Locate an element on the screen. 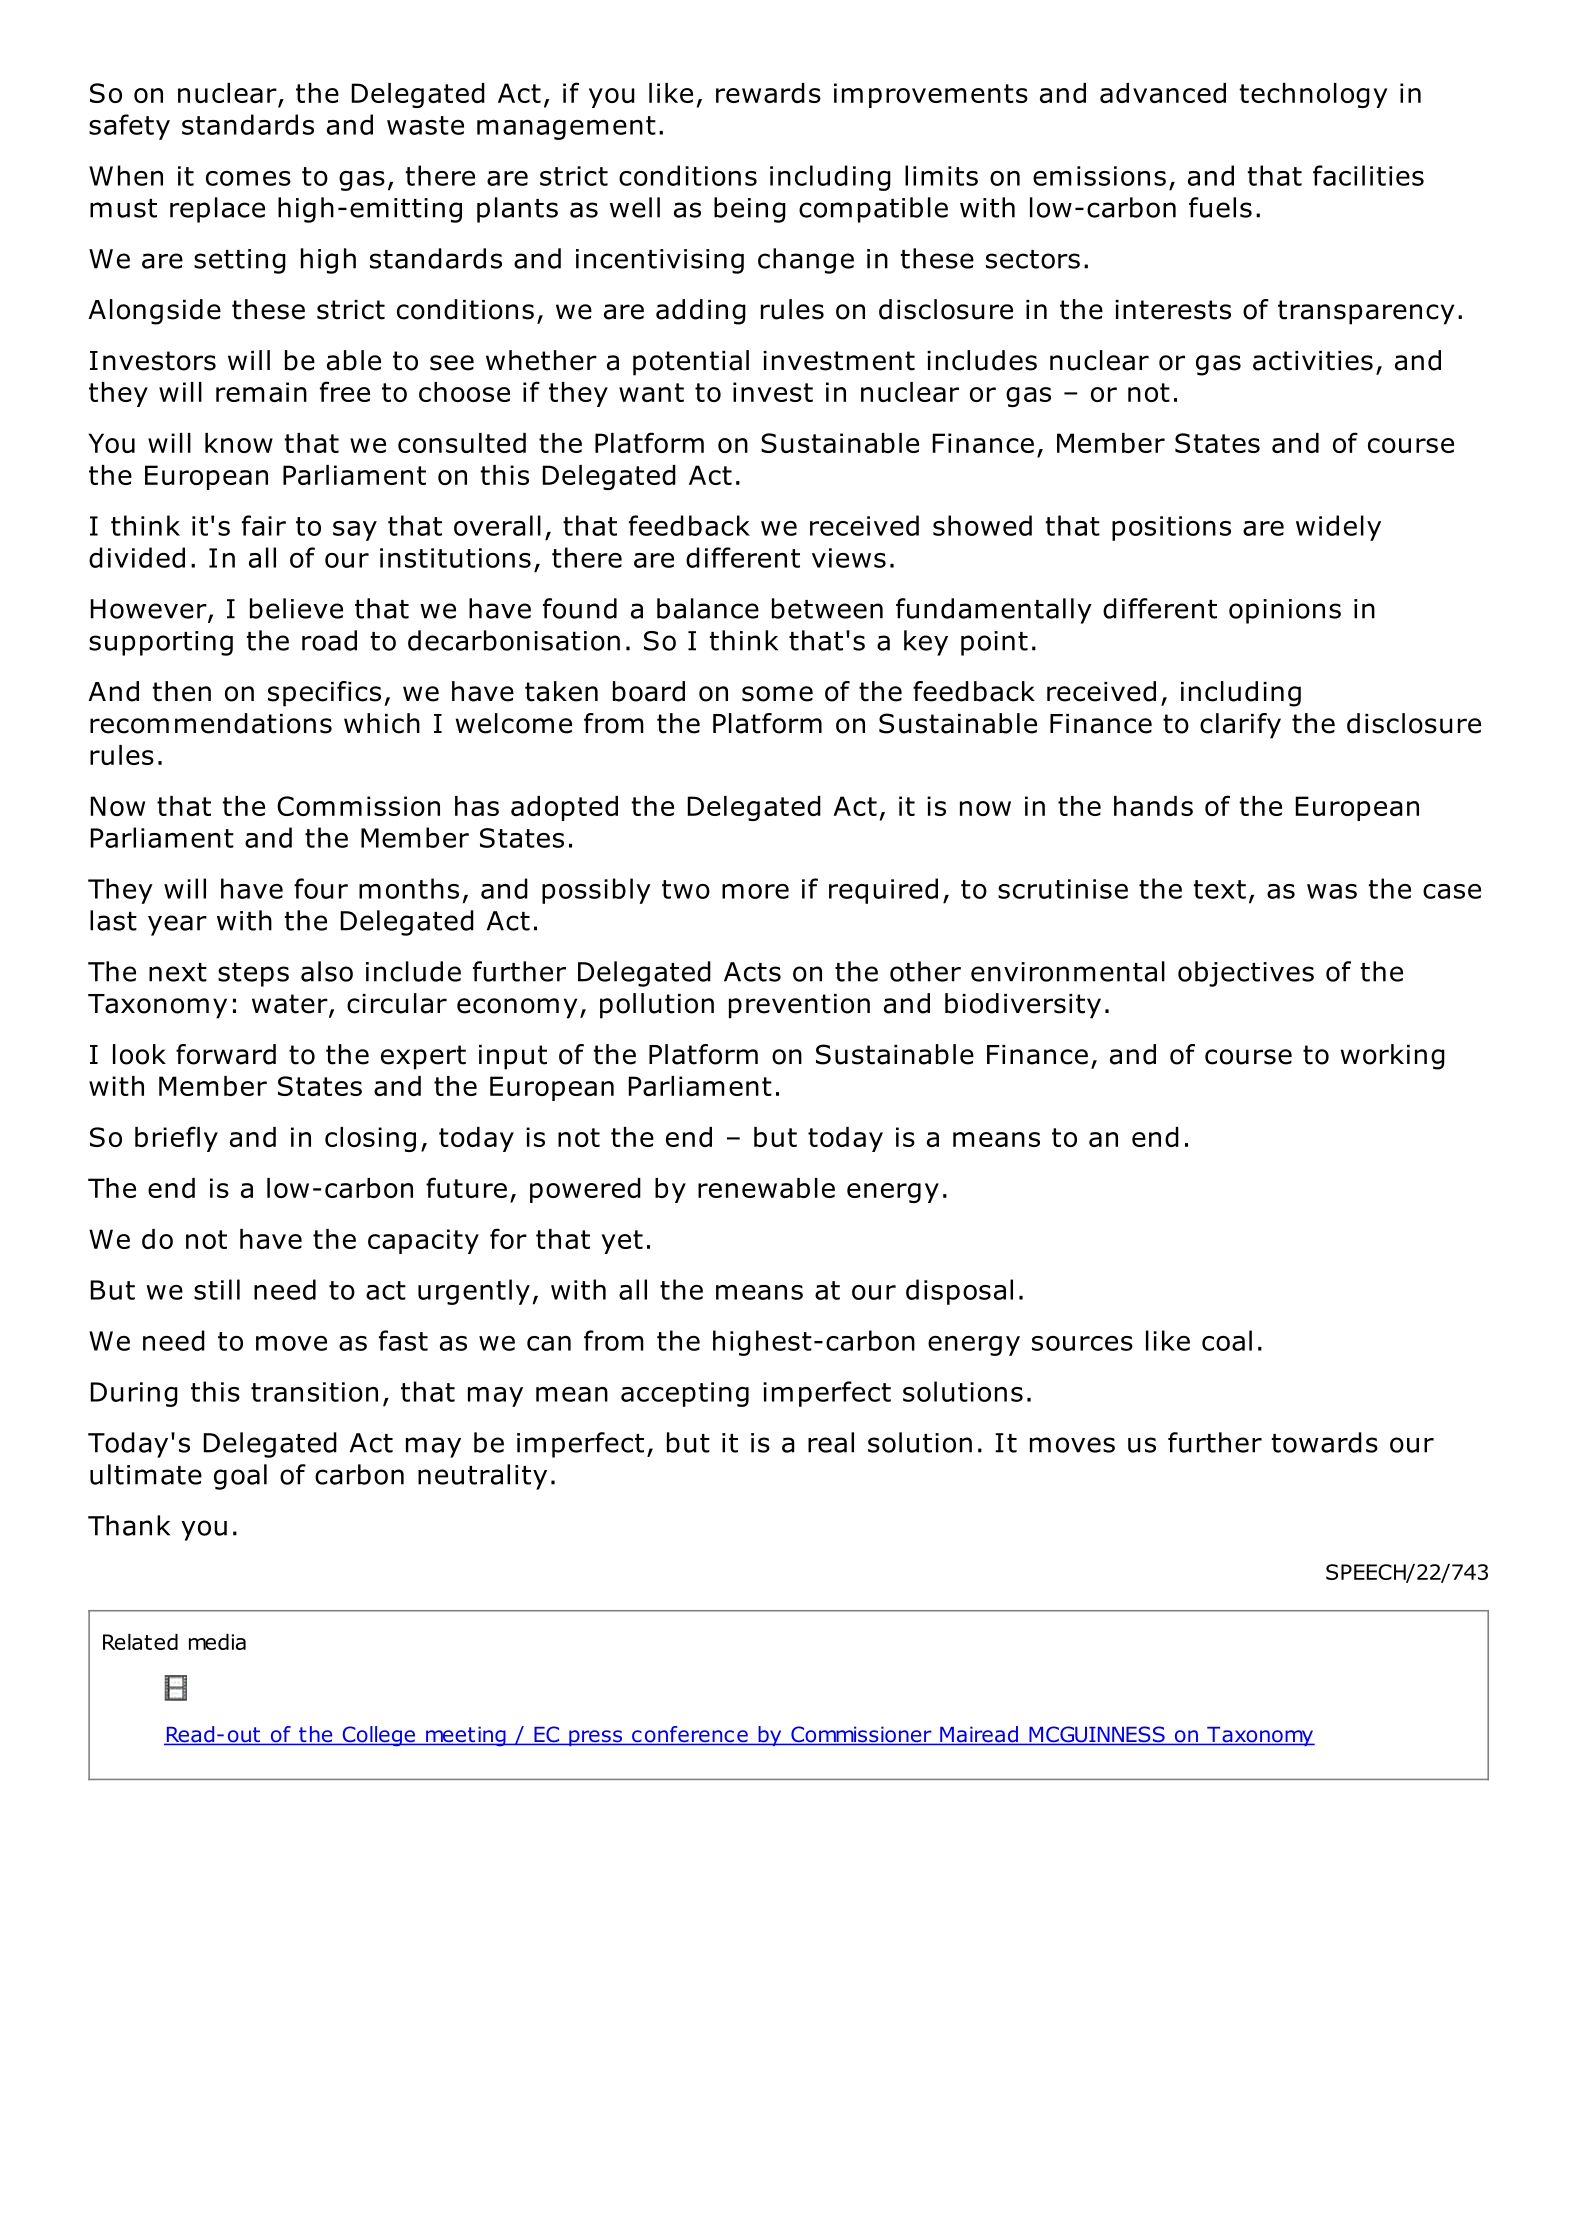  media is located at coordinates (217, 1642).
